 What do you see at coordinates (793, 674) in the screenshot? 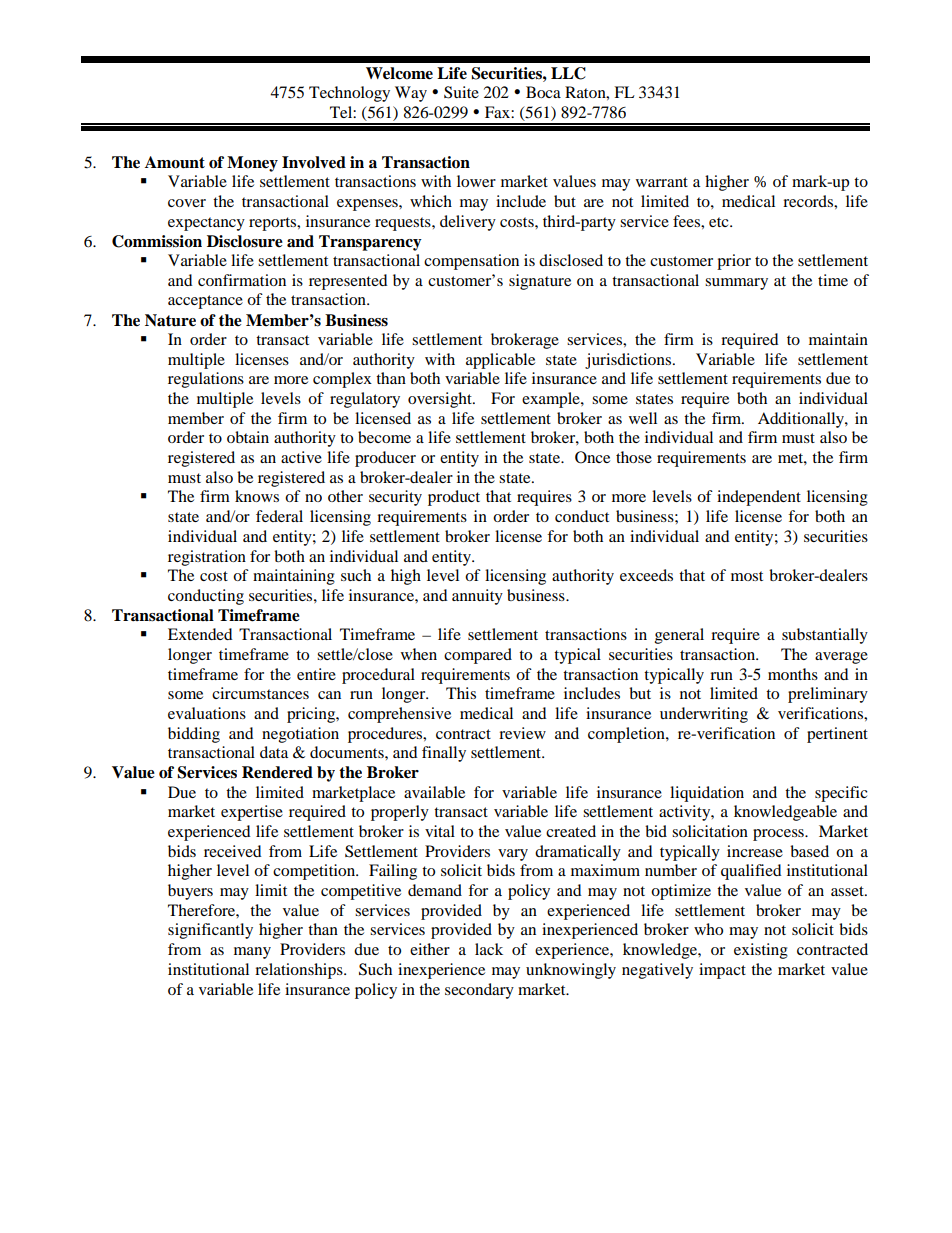
I see `months` at bounding box center [793, 674].
